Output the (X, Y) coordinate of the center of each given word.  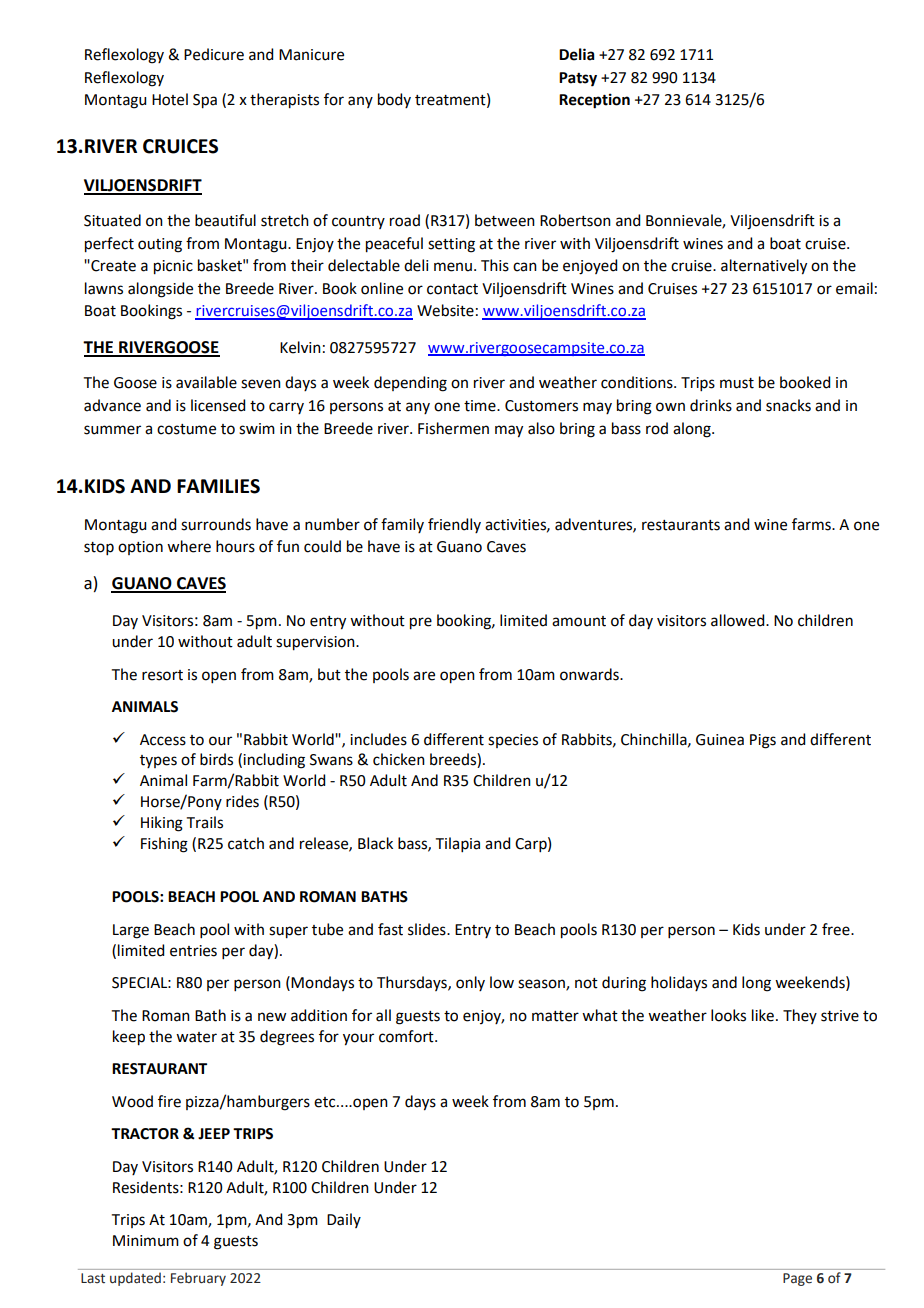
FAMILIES (218, 486)
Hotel (170, 99)
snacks (788, 405)
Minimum (146, 1241)
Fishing (164, 845)
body (394, 100)
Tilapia (458, 844)
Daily (344, 1220)
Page (797, 1279)
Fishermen (453, 428)
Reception (594, 101)
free (837, 929)
